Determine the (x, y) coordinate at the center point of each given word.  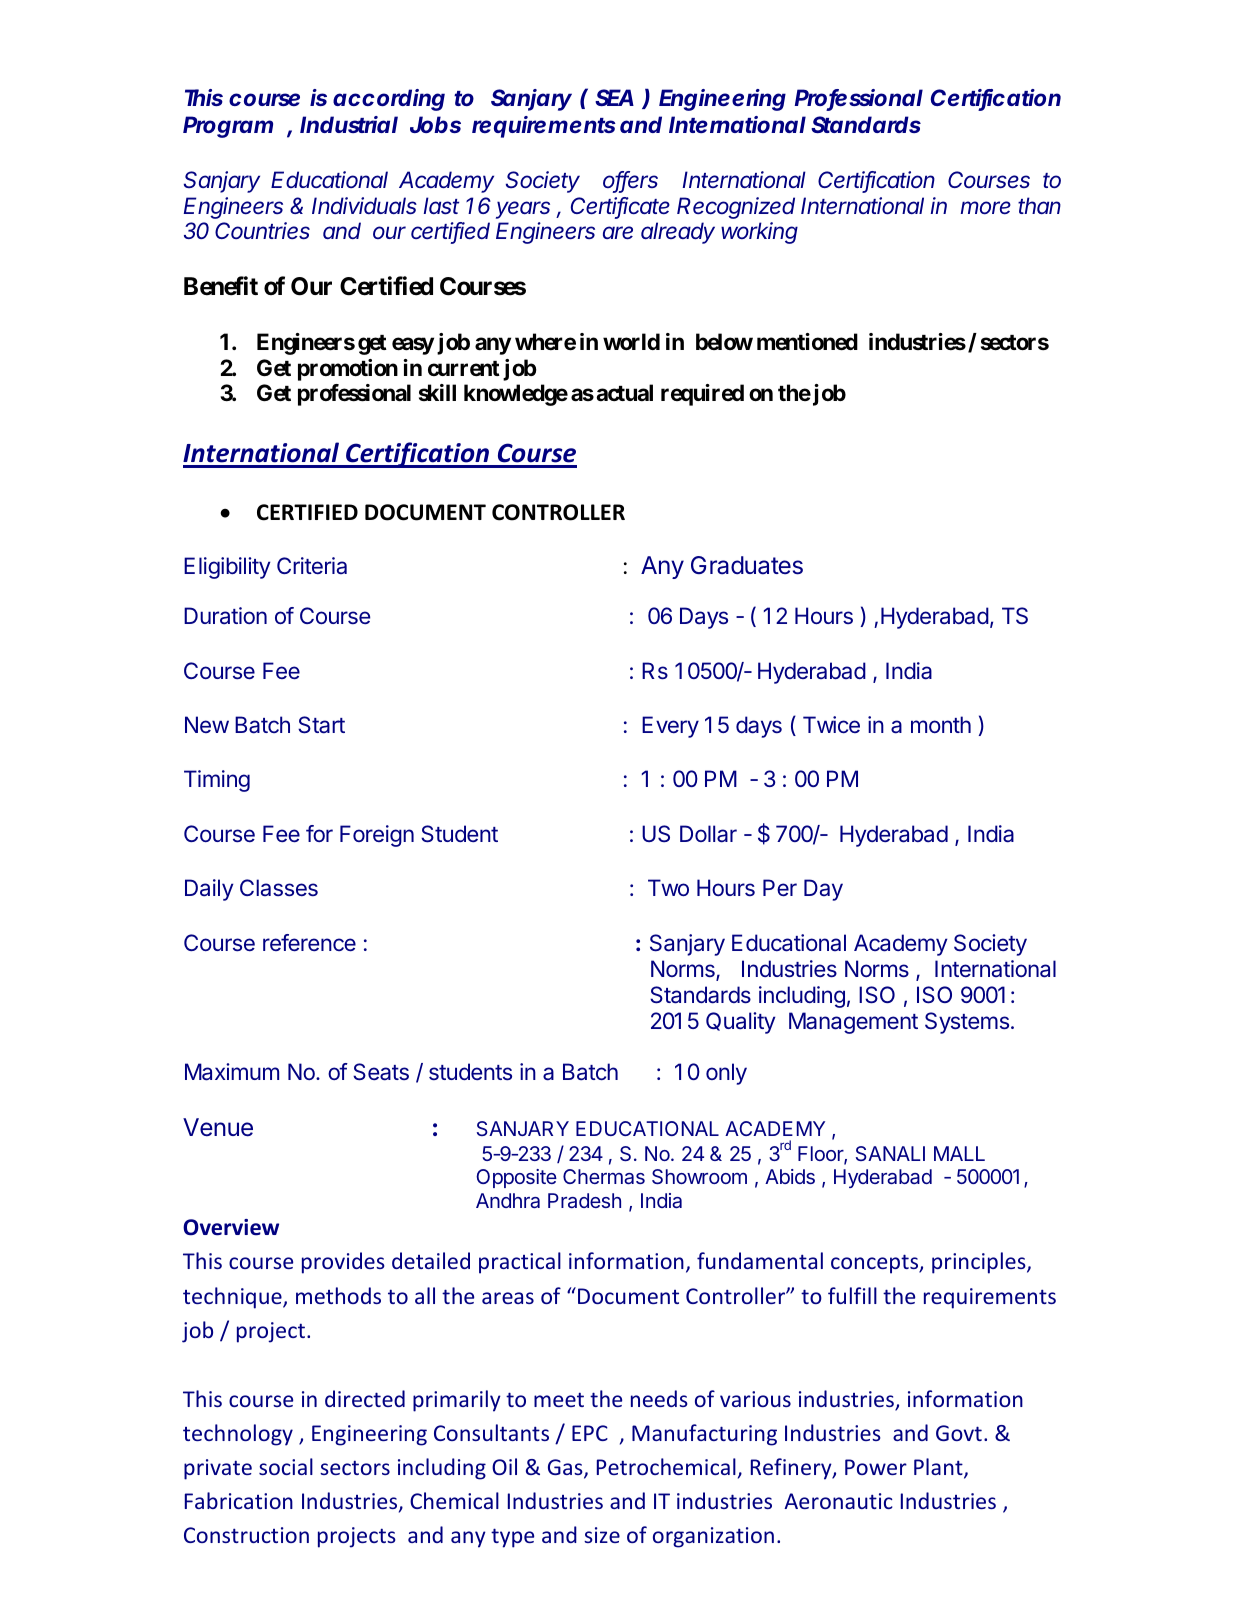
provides (343, 1263)
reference (309, 943)
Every (670, 727)
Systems (967, 1023)
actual (624, 392)
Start (321, 725)
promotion (348, 370)
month (941, 724)
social (286, 1466)
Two (668, 887)
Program (228, 127)
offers (630, 181)
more (986, 208)
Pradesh (584, 1200)
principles (980, 1263)
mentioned (807, 342)
